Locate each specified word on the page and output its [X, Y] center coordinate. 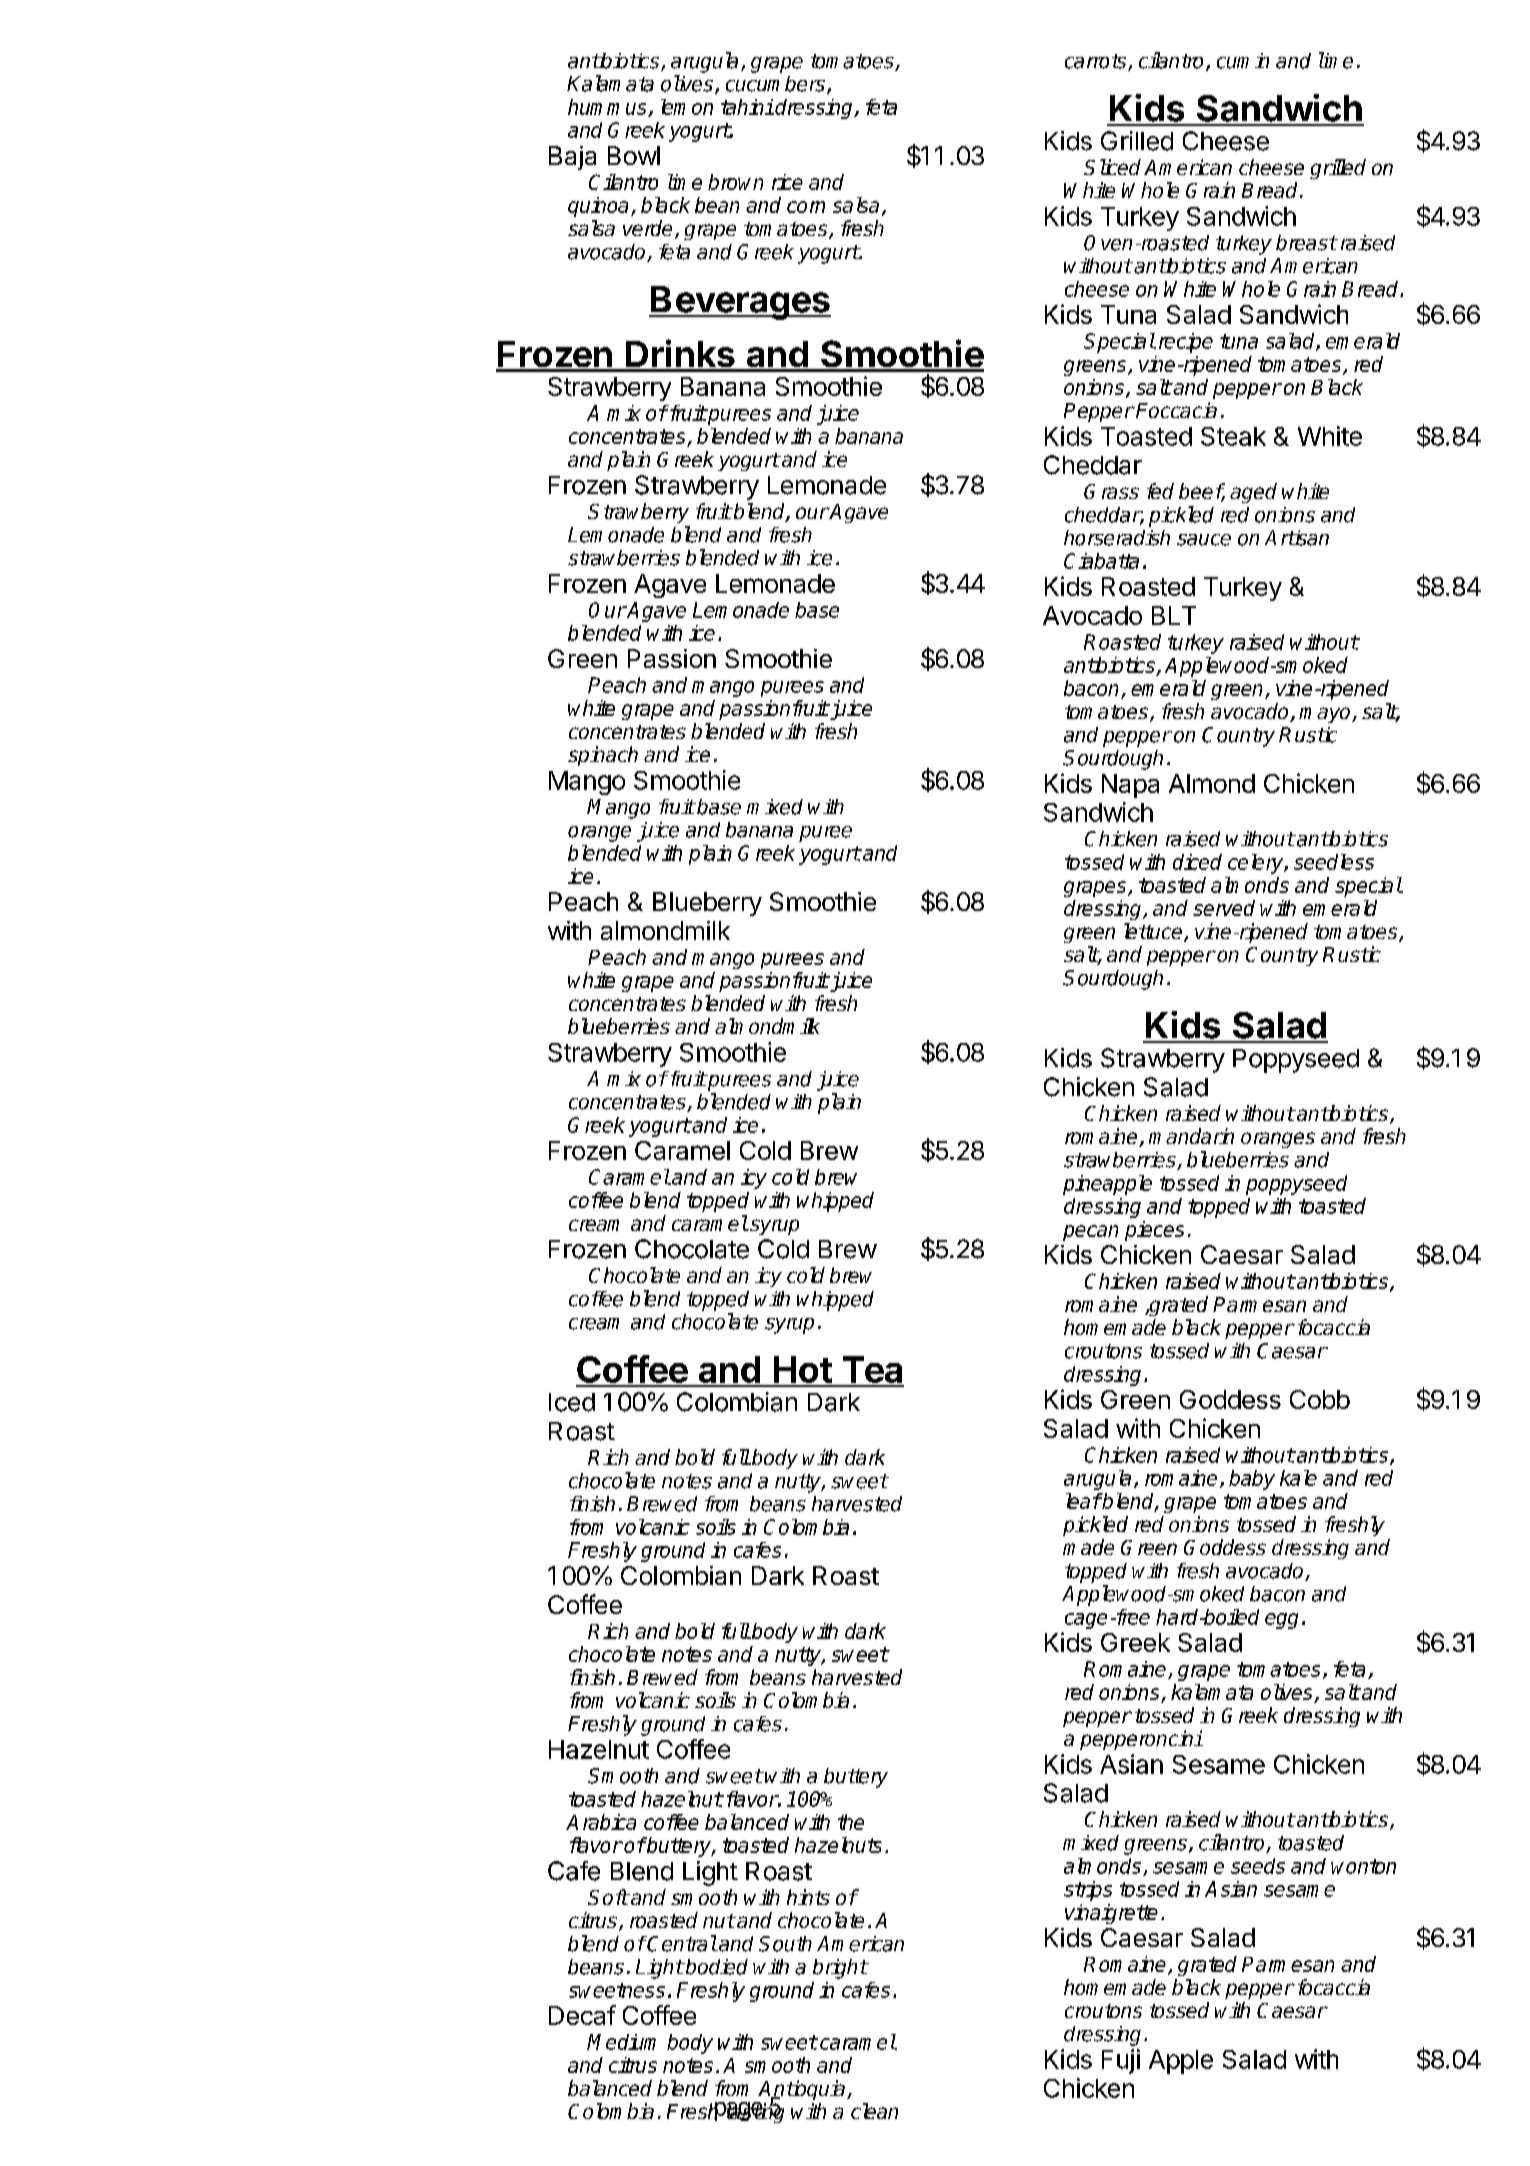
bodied [716, 1967]
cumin [1243, 61]
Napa [1130, 786]
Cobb [1320, 1399]
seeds [1258, 1866]
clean [874, 2111]
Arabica [601, 1822]
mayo [1326, 715]
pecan [1090, 1233]
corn [806, 207]
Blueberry [707, 904]
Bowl [634, 155]
